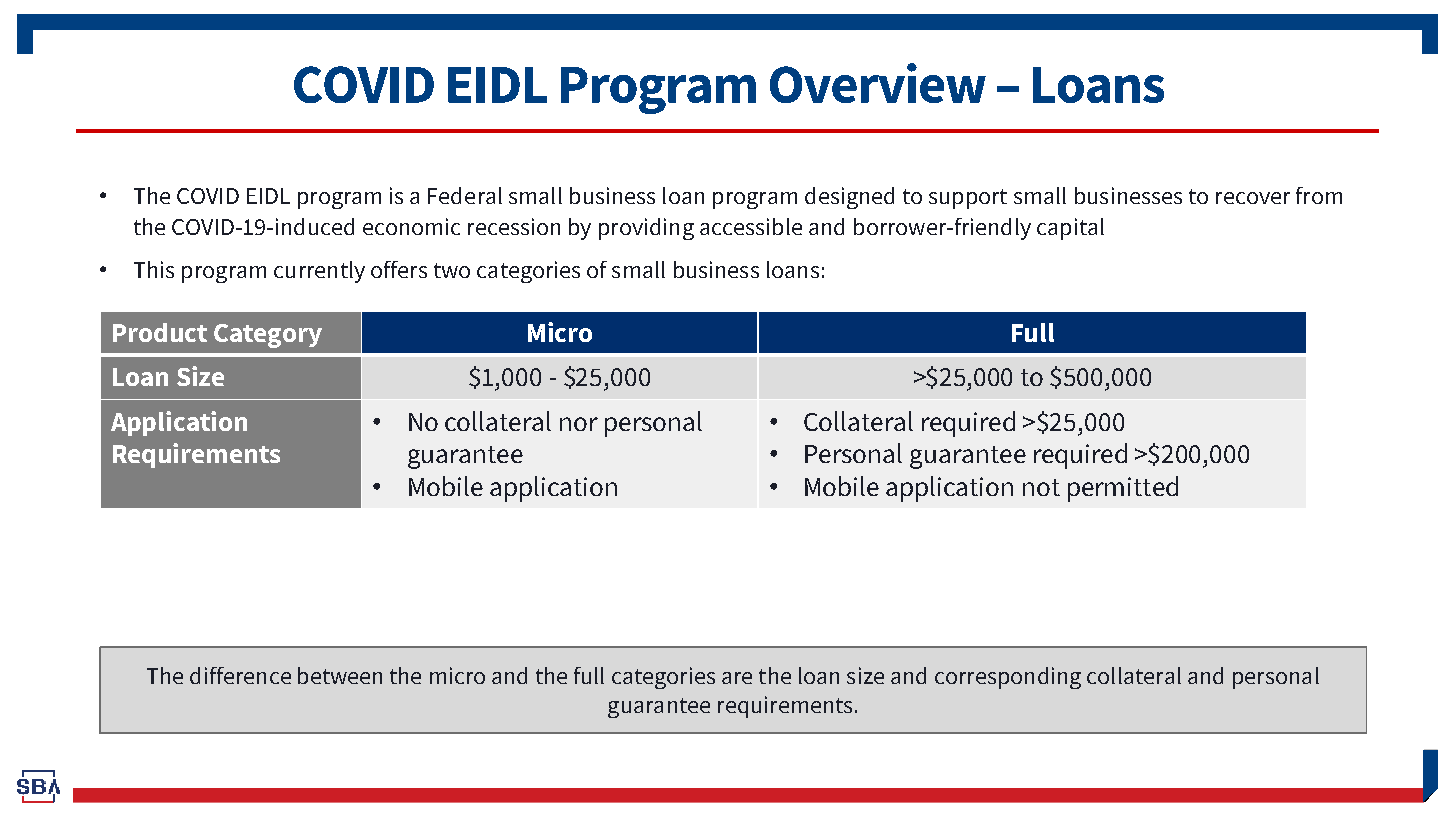 This page has width=1456, height=819. Describe the element at coordinates (1253, 198) in the page. I see `recover` at that location.
